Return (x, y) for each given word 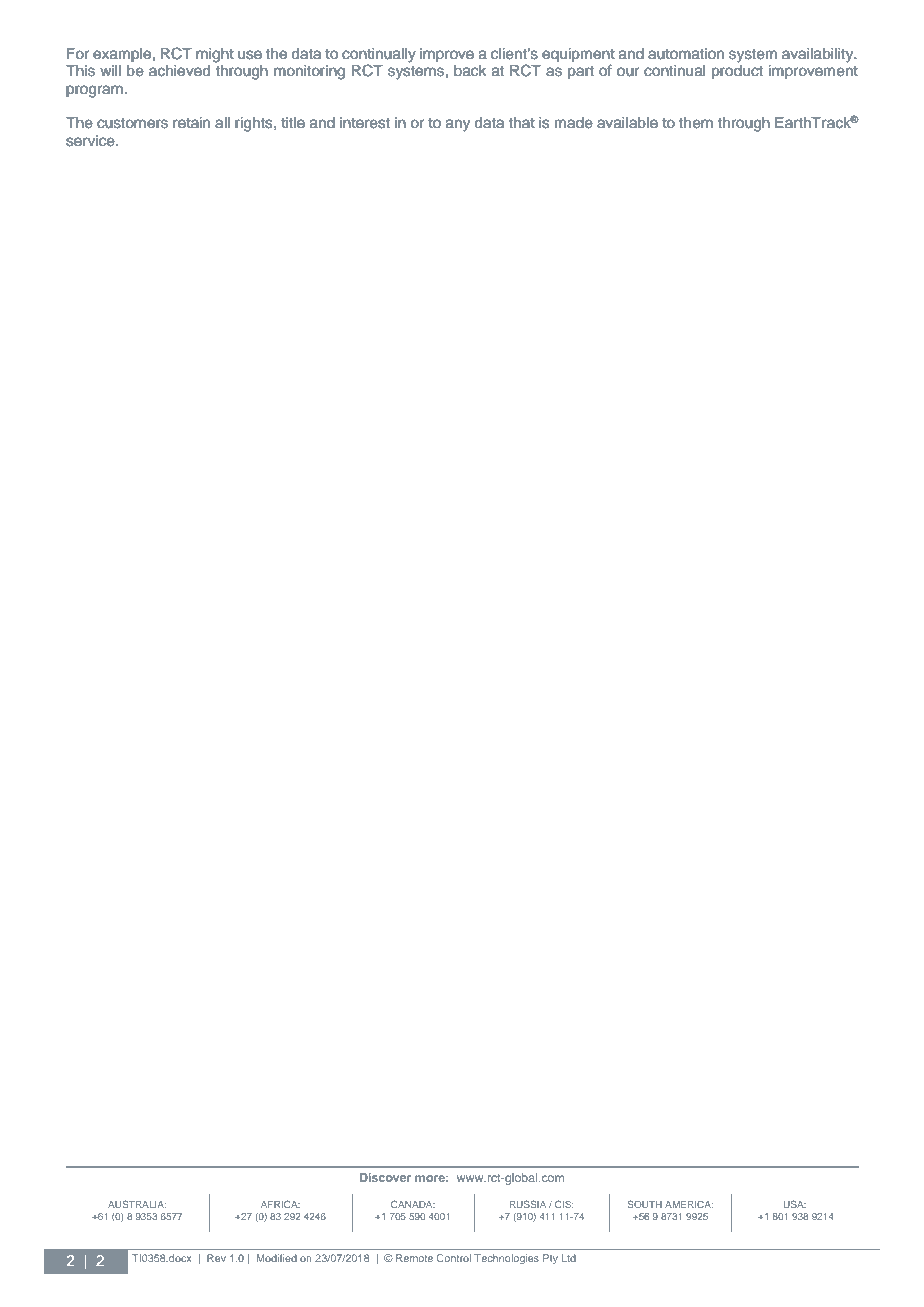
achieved (179, 71)
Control (454, 1258)
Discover (385, 1177)
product (737, 72)
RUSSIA (528, 1204)
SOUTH (644, 1204)
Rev (216, 1258)
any (458, 125)
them (696, 123)
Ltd (569, 1258)
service (91, 141)
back (470, 71)
